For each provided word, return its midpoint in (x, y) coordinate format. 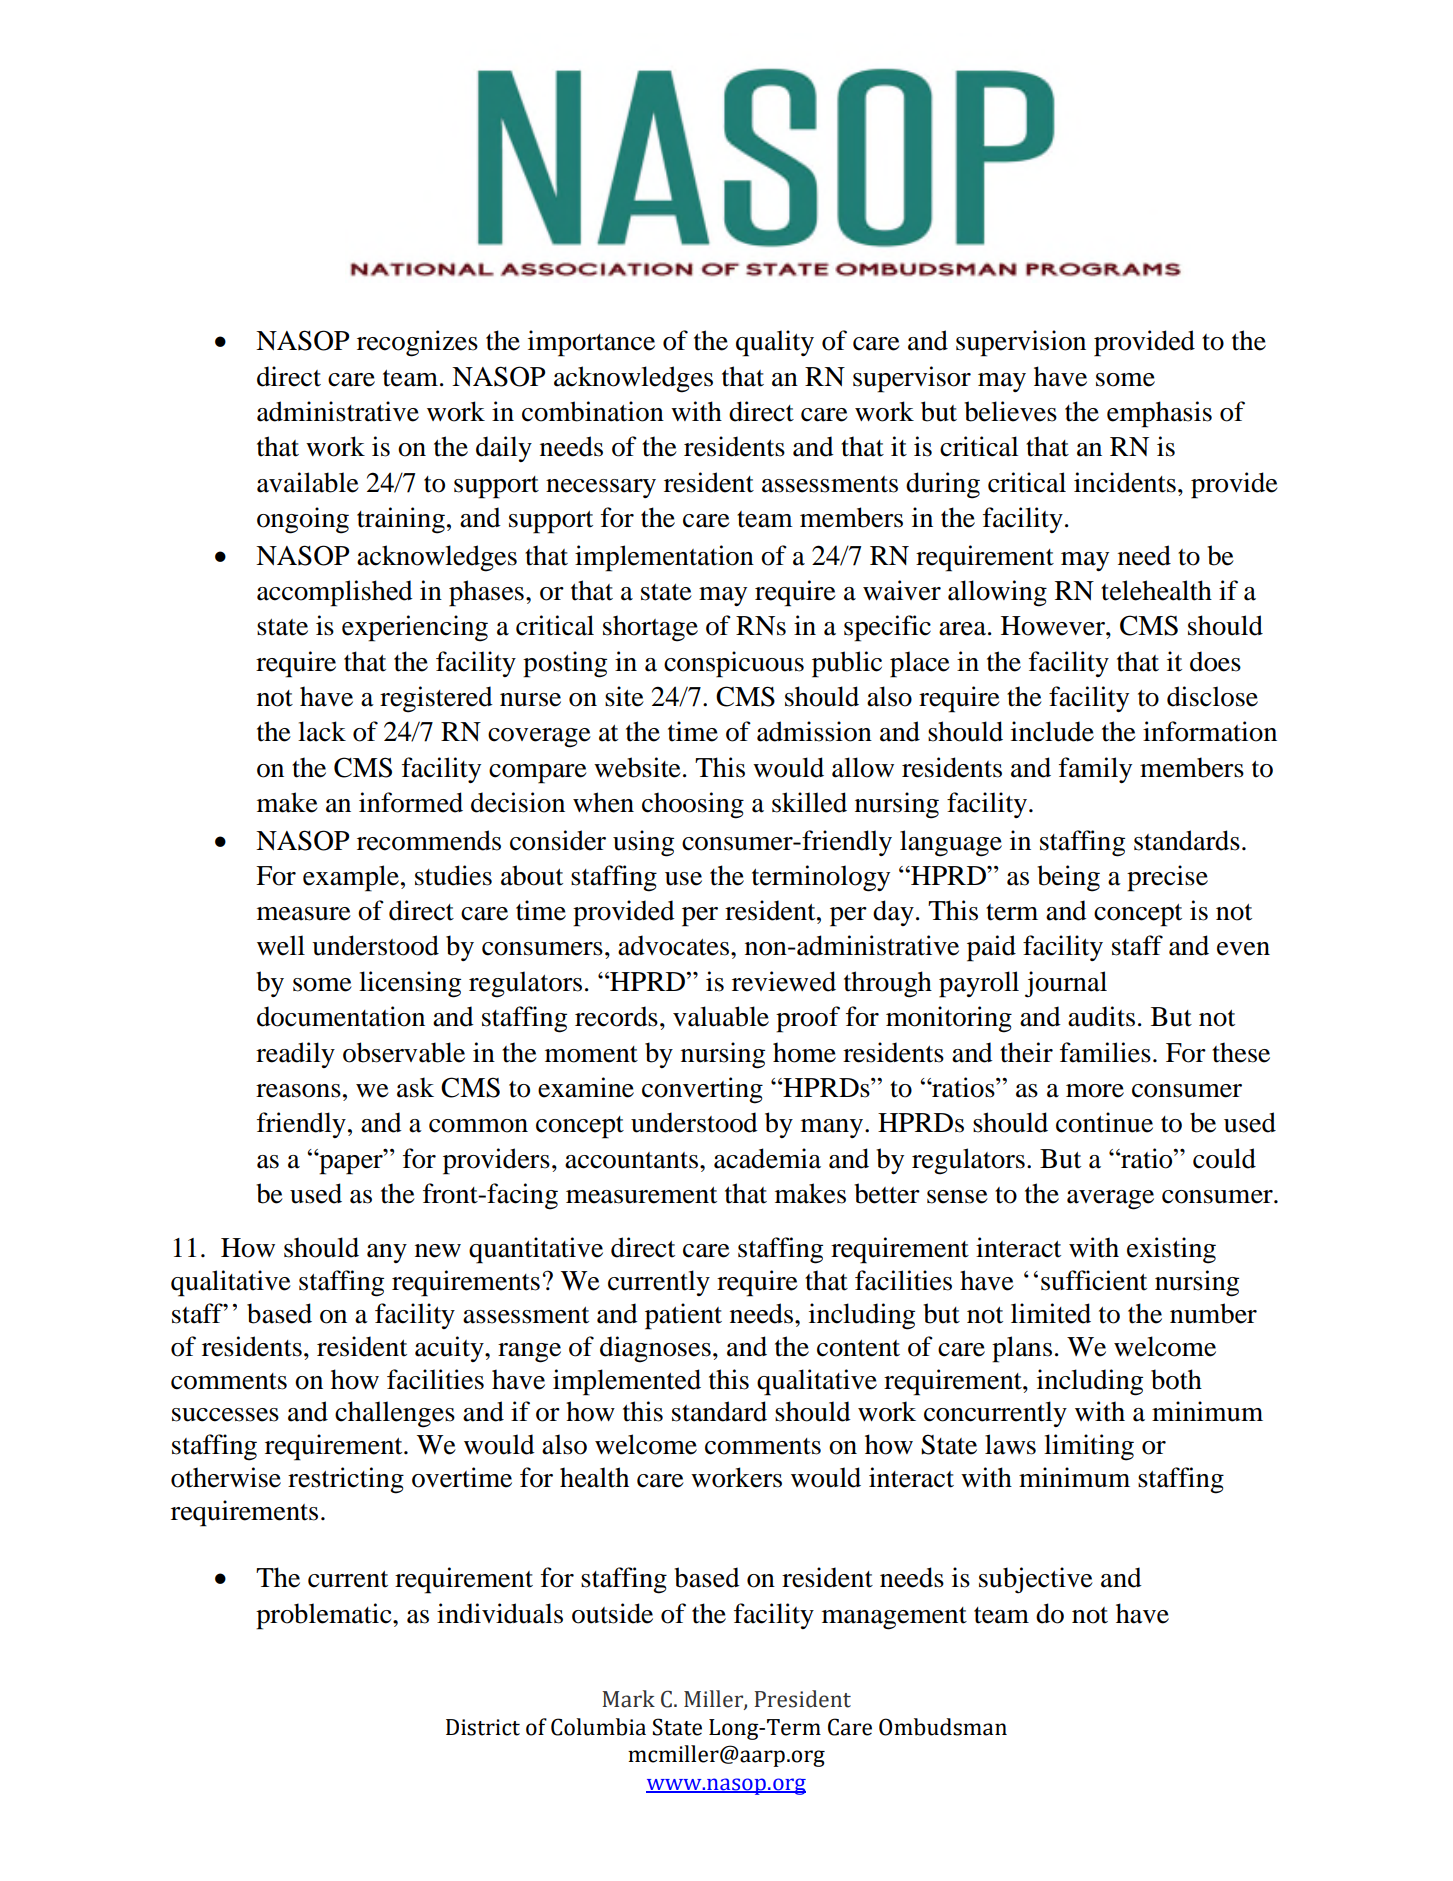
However (1054, 626)
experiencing (415, 628)
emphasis (1159, 414)
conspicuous (734, 664)
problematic (325, 1616)
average (1110, 1200)
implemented (627, 1382)
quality (775, 343)
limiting (1089, 1447)
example (351, 878)
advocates (673, 945)
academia (767, 1158)
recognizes (417, 343)
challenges (395, 1414)
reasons (298, 1091)
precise (1167, 878)
